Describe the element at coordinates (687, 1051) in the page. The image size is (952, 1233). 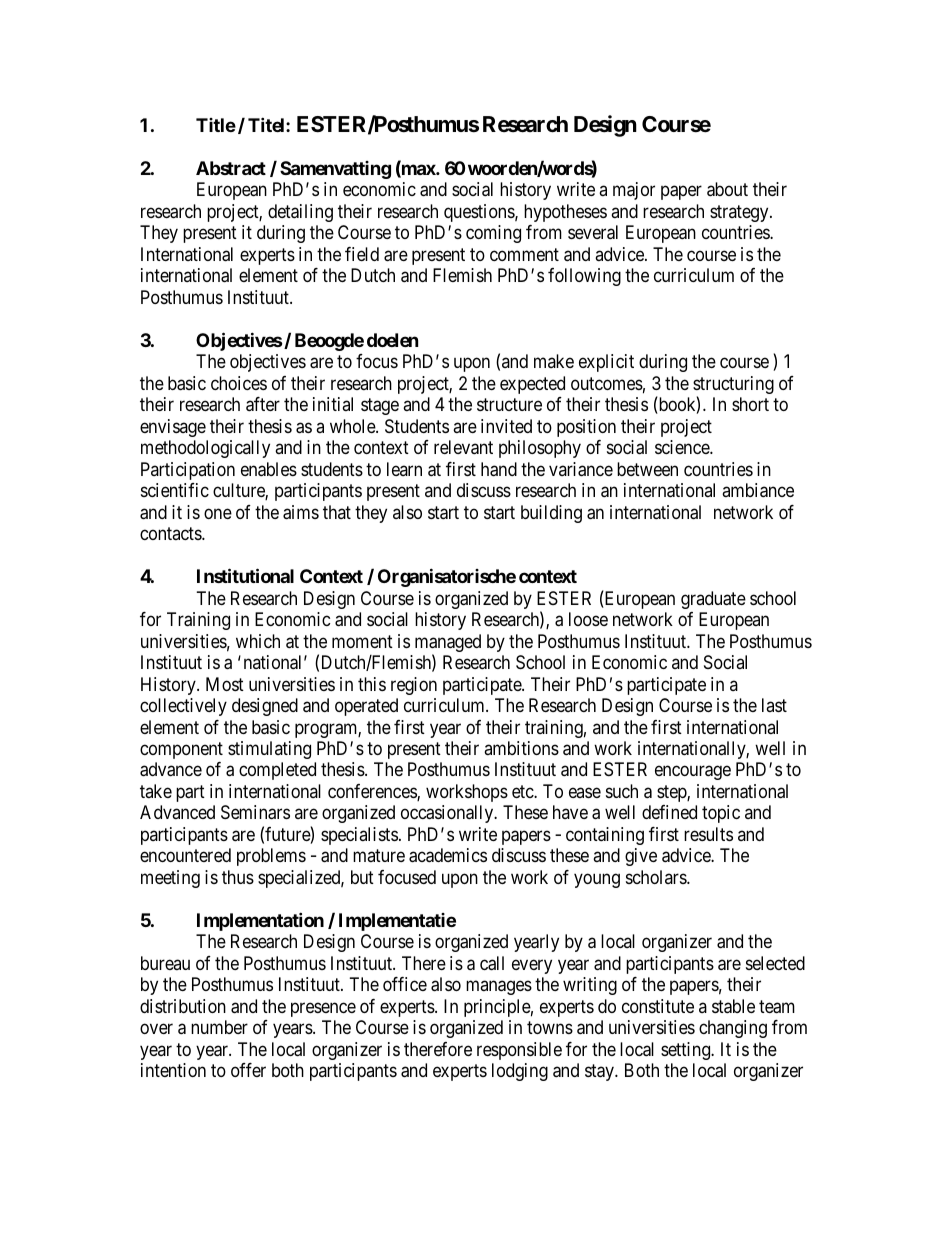
I see `setting` at that location.
